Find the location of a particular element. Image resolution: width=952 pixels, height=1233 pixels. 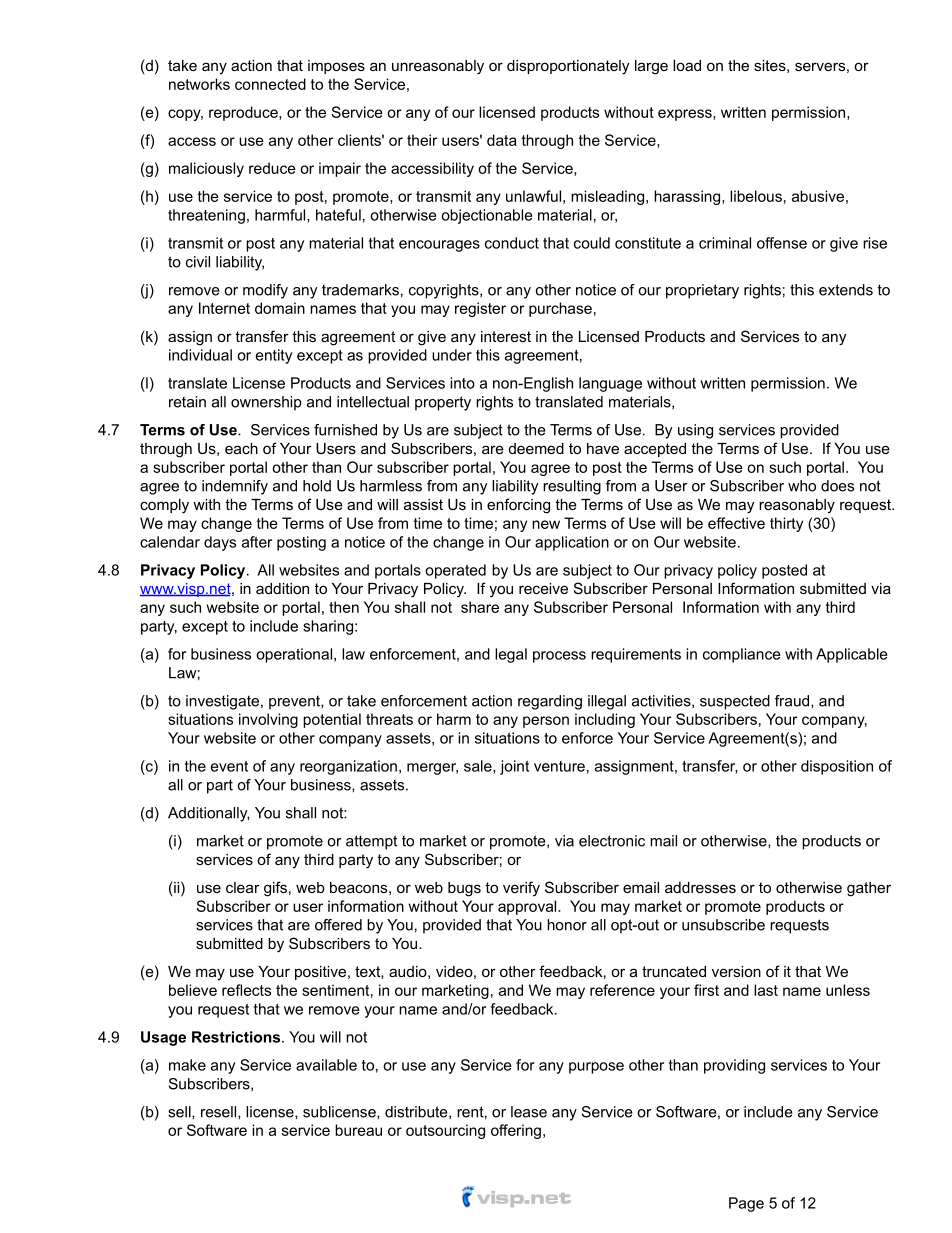

bureau is located at coordinates (358, 1130).
